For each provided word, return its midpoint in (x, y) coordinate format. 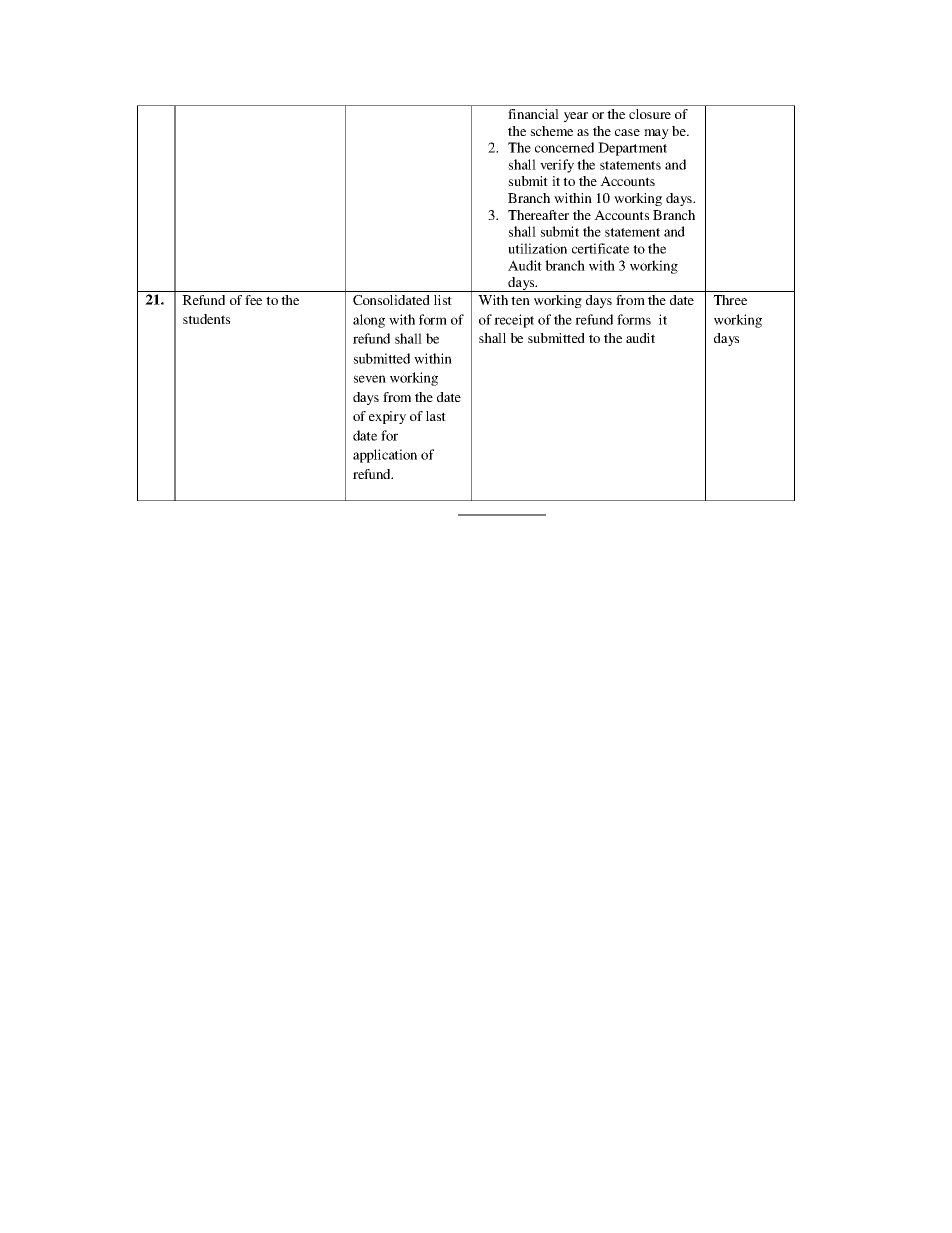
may (656, 134)
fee (253, 300)
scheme (551, 131)
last (436, 416)
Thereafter (538, 215)
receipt (514, 321)
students (206, 319)
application (385, 456)
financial (533, 114)
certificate (600, 248)
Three (730, 300)
